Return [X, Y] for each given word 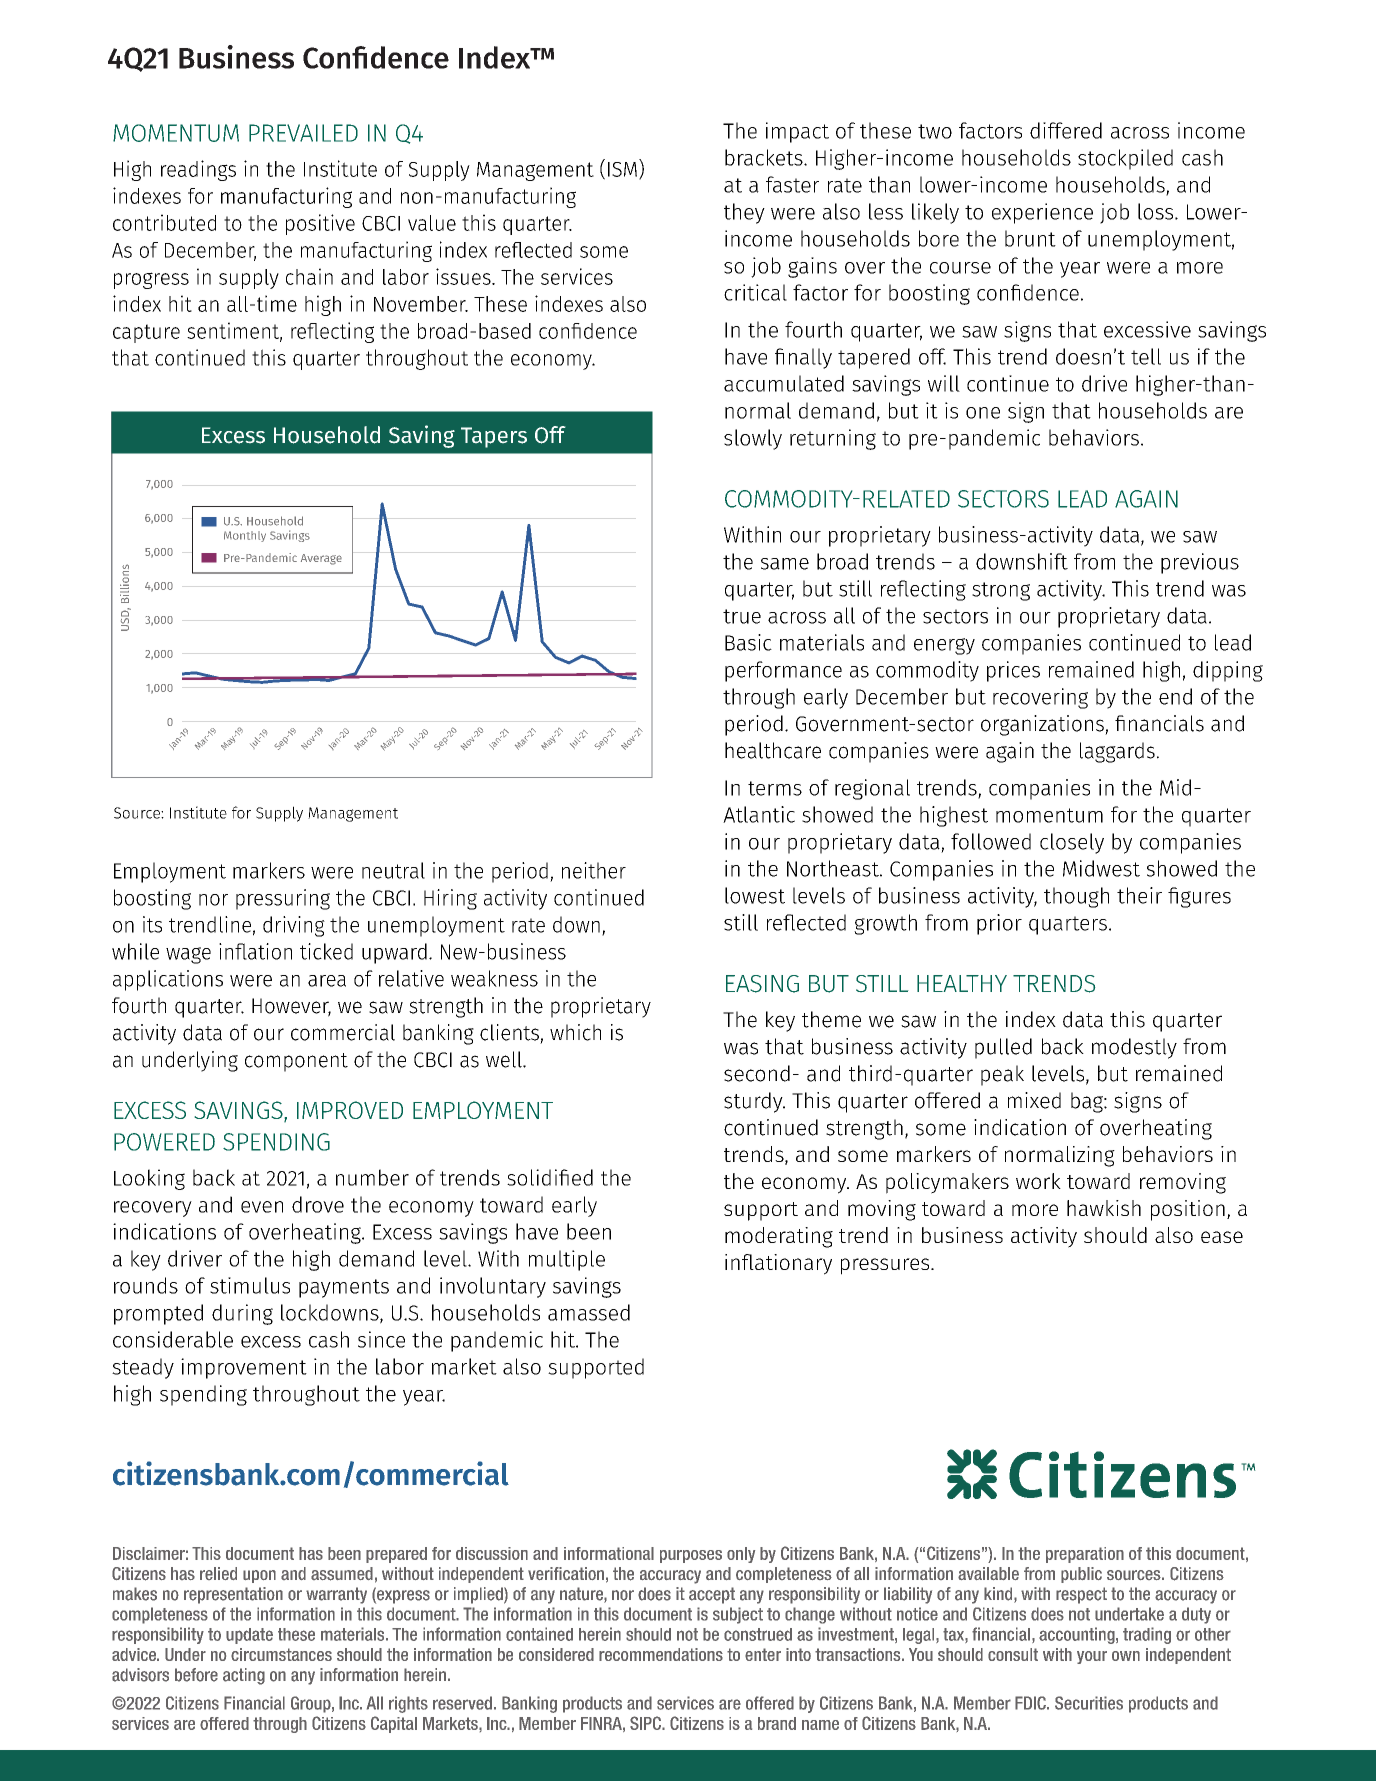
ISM [622, 169]
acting [244, 1676]
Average [321, 559]
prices [1013, 671]
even [262, 1207]
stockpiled [1125, 159]
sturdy [754, 1102]
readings [198, 170]
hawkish [1104, 1208]
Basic [748, 642]
